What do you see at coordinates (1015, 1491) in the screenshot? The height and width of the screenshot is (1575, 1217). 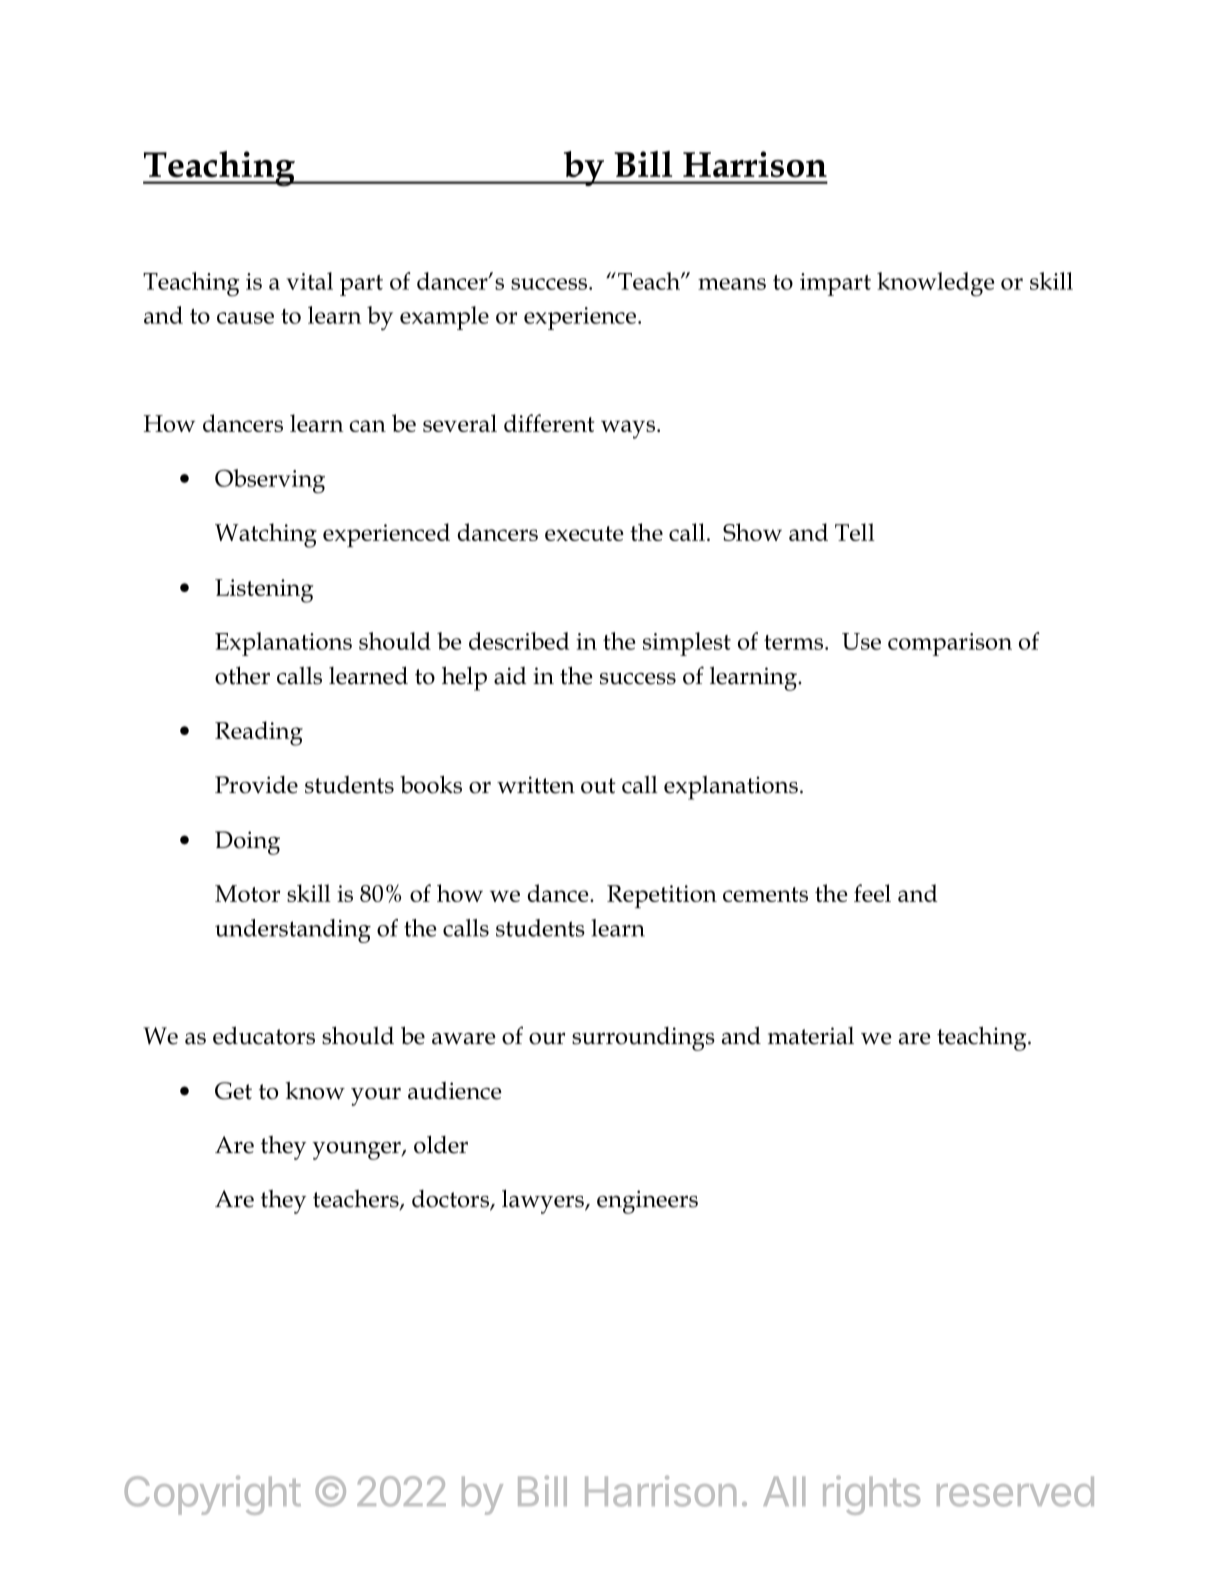 I see `reserved` at bounding box center [1015, 1491].
